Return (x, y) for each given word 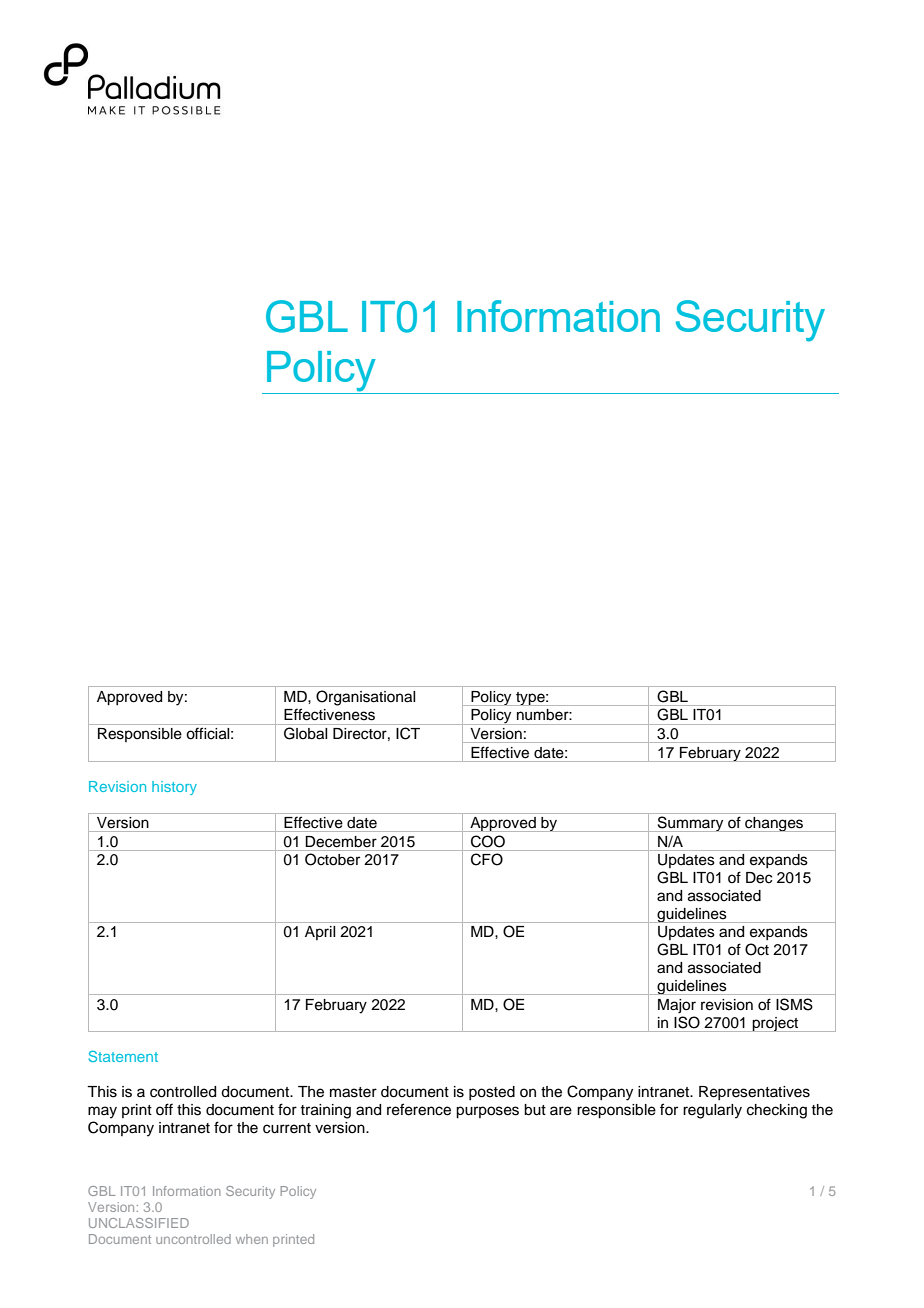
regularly (712, 1111)
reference (419, 1109)
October (332, 859)
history (174, 788)
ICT (408, 733)
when (252, 1239)
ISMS (794, 1004)
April (320, 933)
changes (774, 824)
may (102, 1112)
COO (488, 841)
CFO (487, 859)
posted (492, 1093)
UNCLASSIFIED (139, 1223)
